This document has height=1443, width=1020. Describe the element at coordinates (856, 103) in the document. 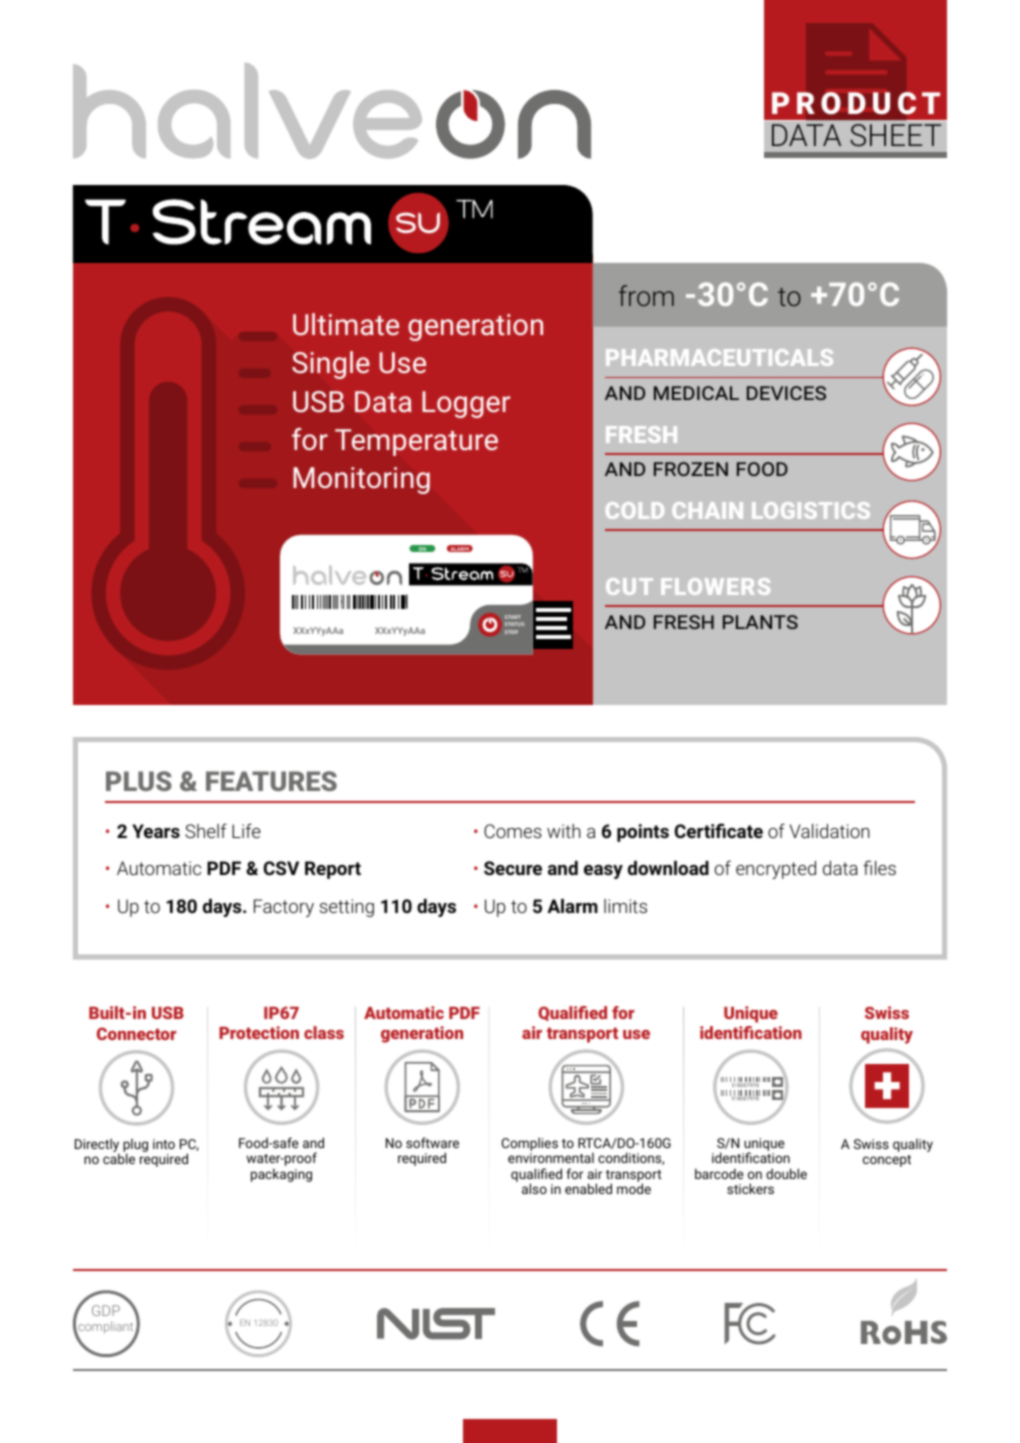

I see `PRODUCT` at that location.
